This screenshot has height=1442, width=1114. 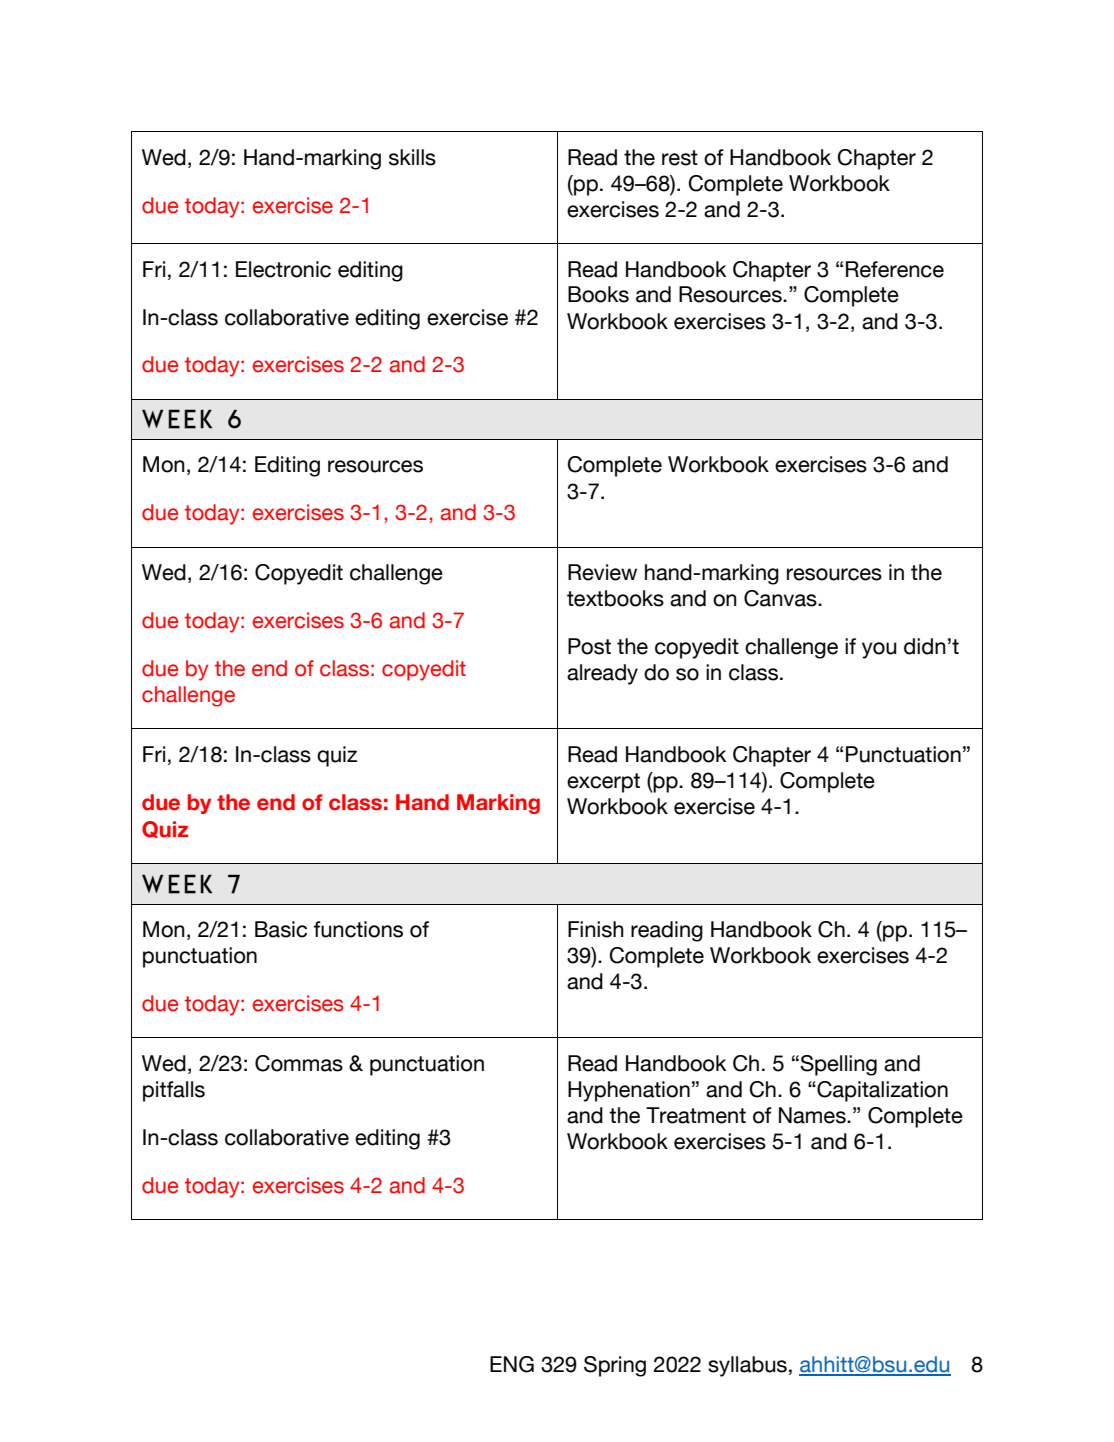 I want to click on Capitalization, so click(x=881, y=1091).
